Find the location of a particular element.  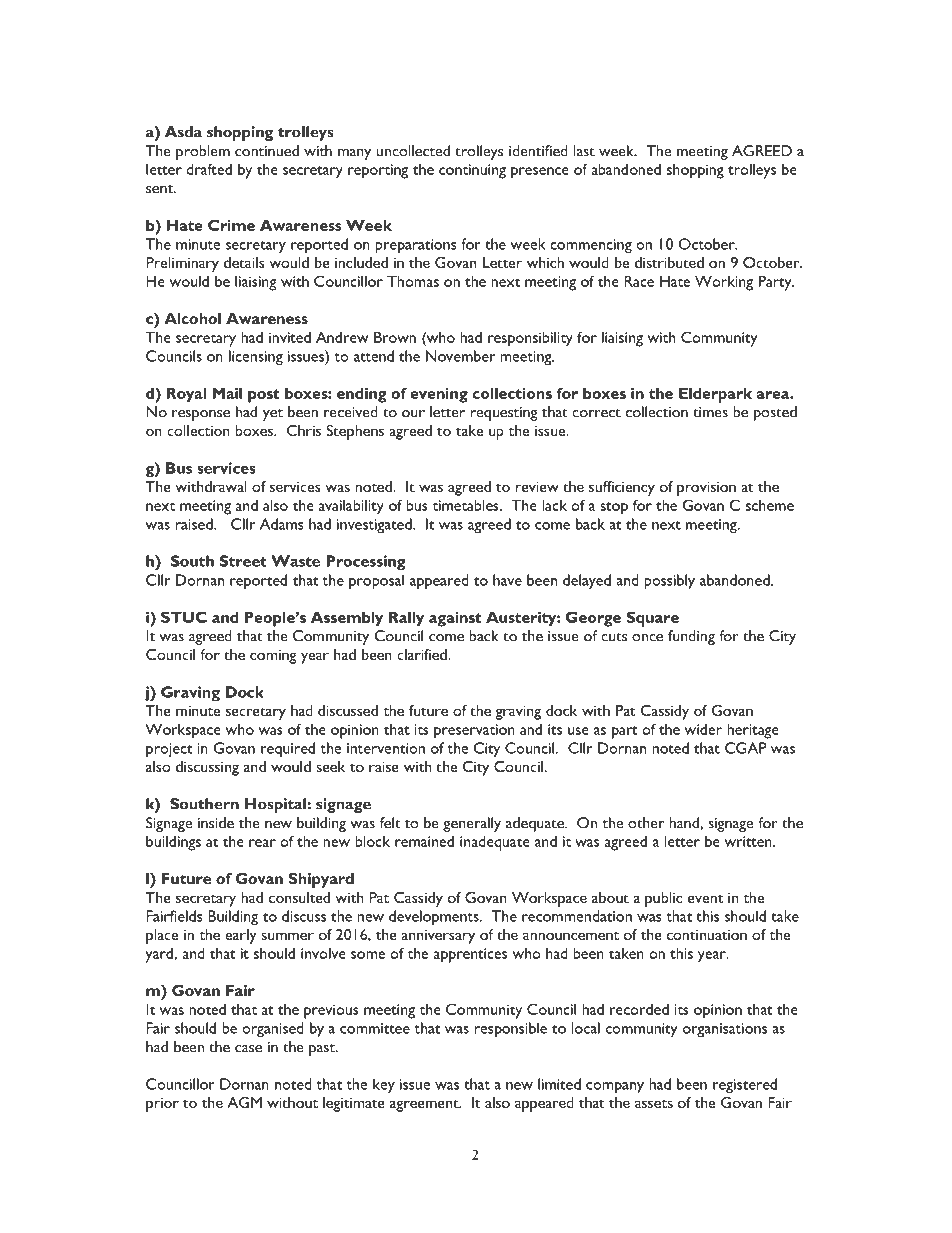

distributed is located at coordinates (669, 262).
